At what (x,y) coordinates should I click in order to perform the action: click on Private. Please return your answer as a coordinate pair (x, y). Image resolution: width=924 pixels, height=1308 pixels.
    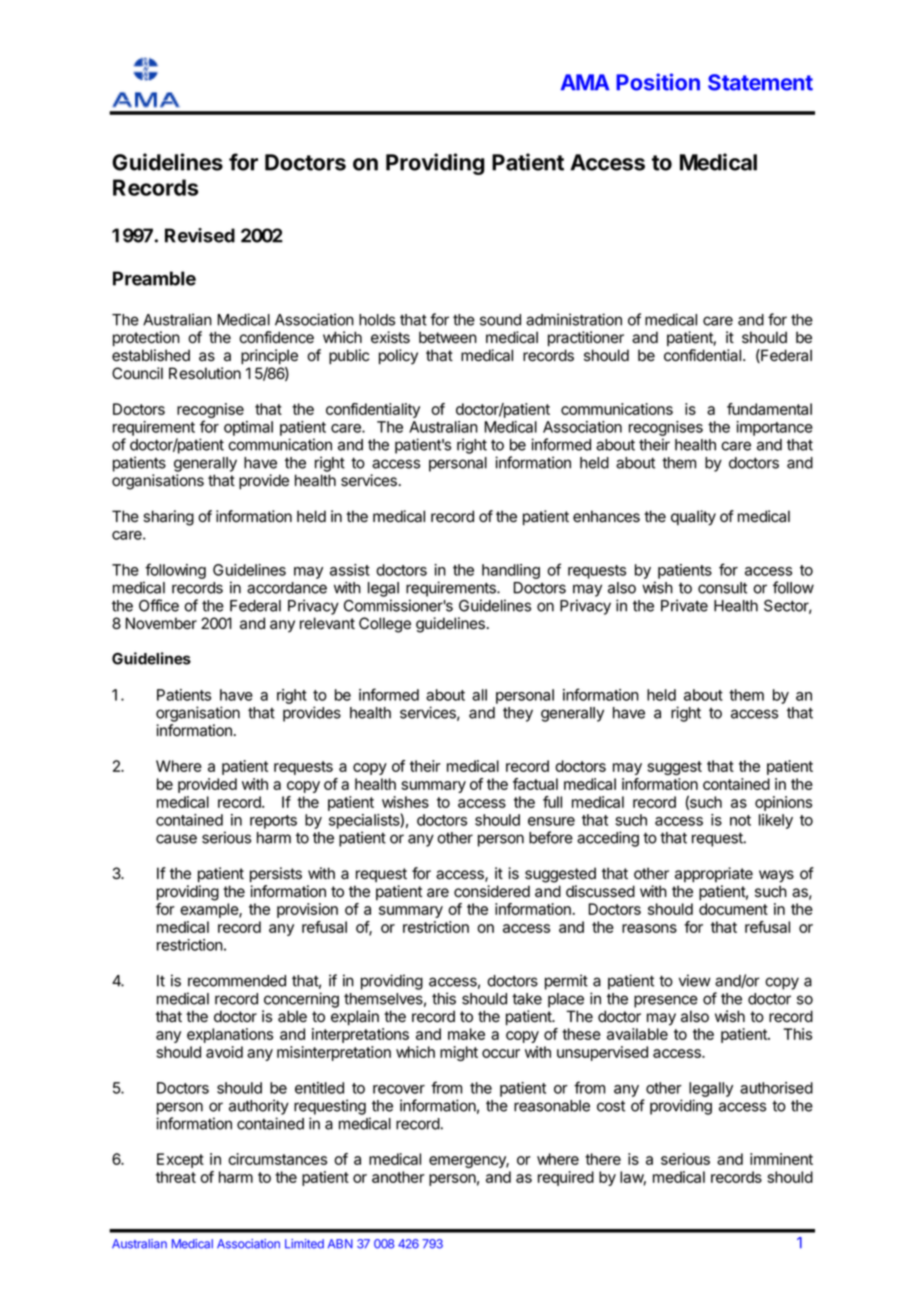
    Looking at the image, I should click on (684, 605).
